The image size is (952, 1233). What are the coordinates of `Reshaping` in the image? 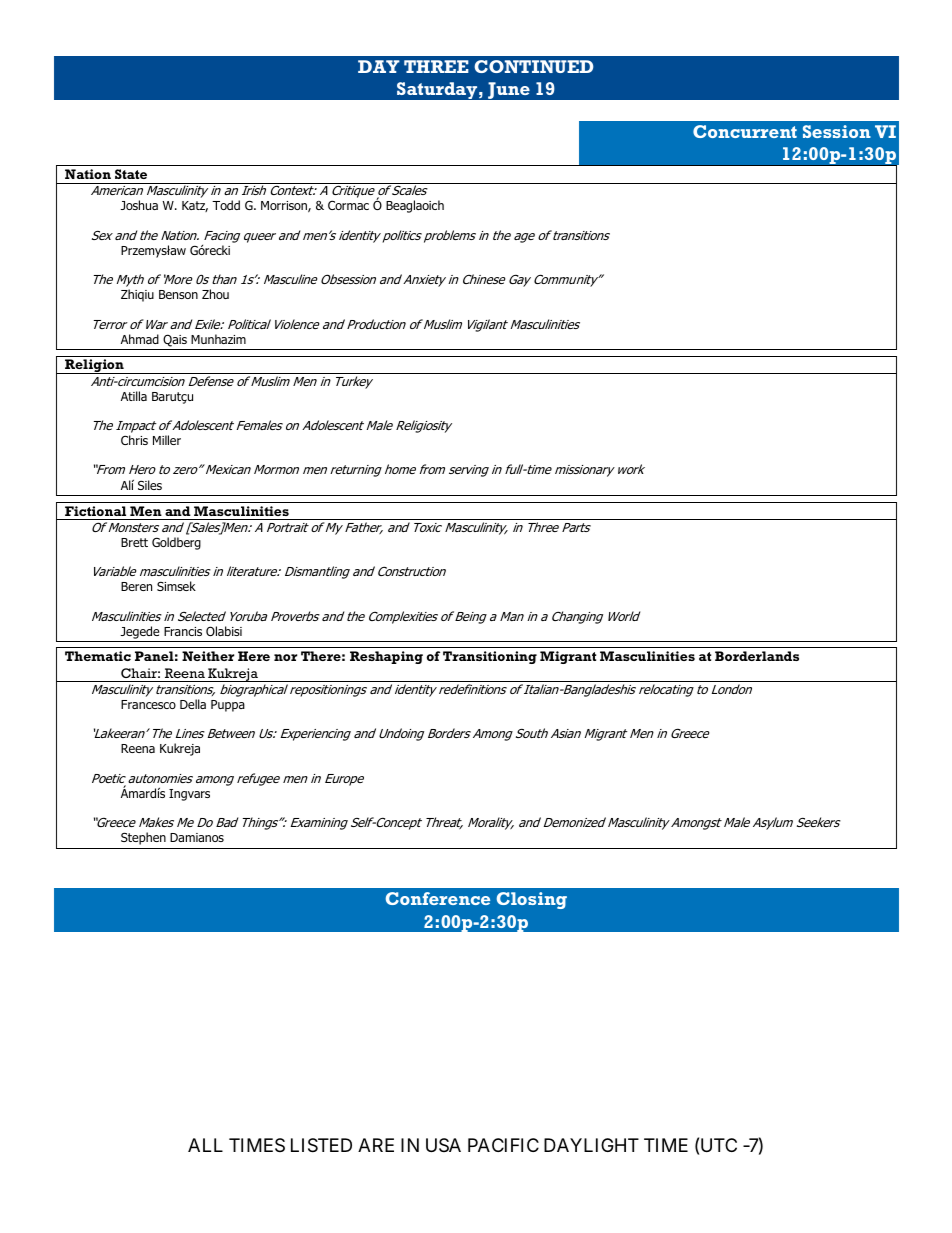 It's located at (386, 657).
